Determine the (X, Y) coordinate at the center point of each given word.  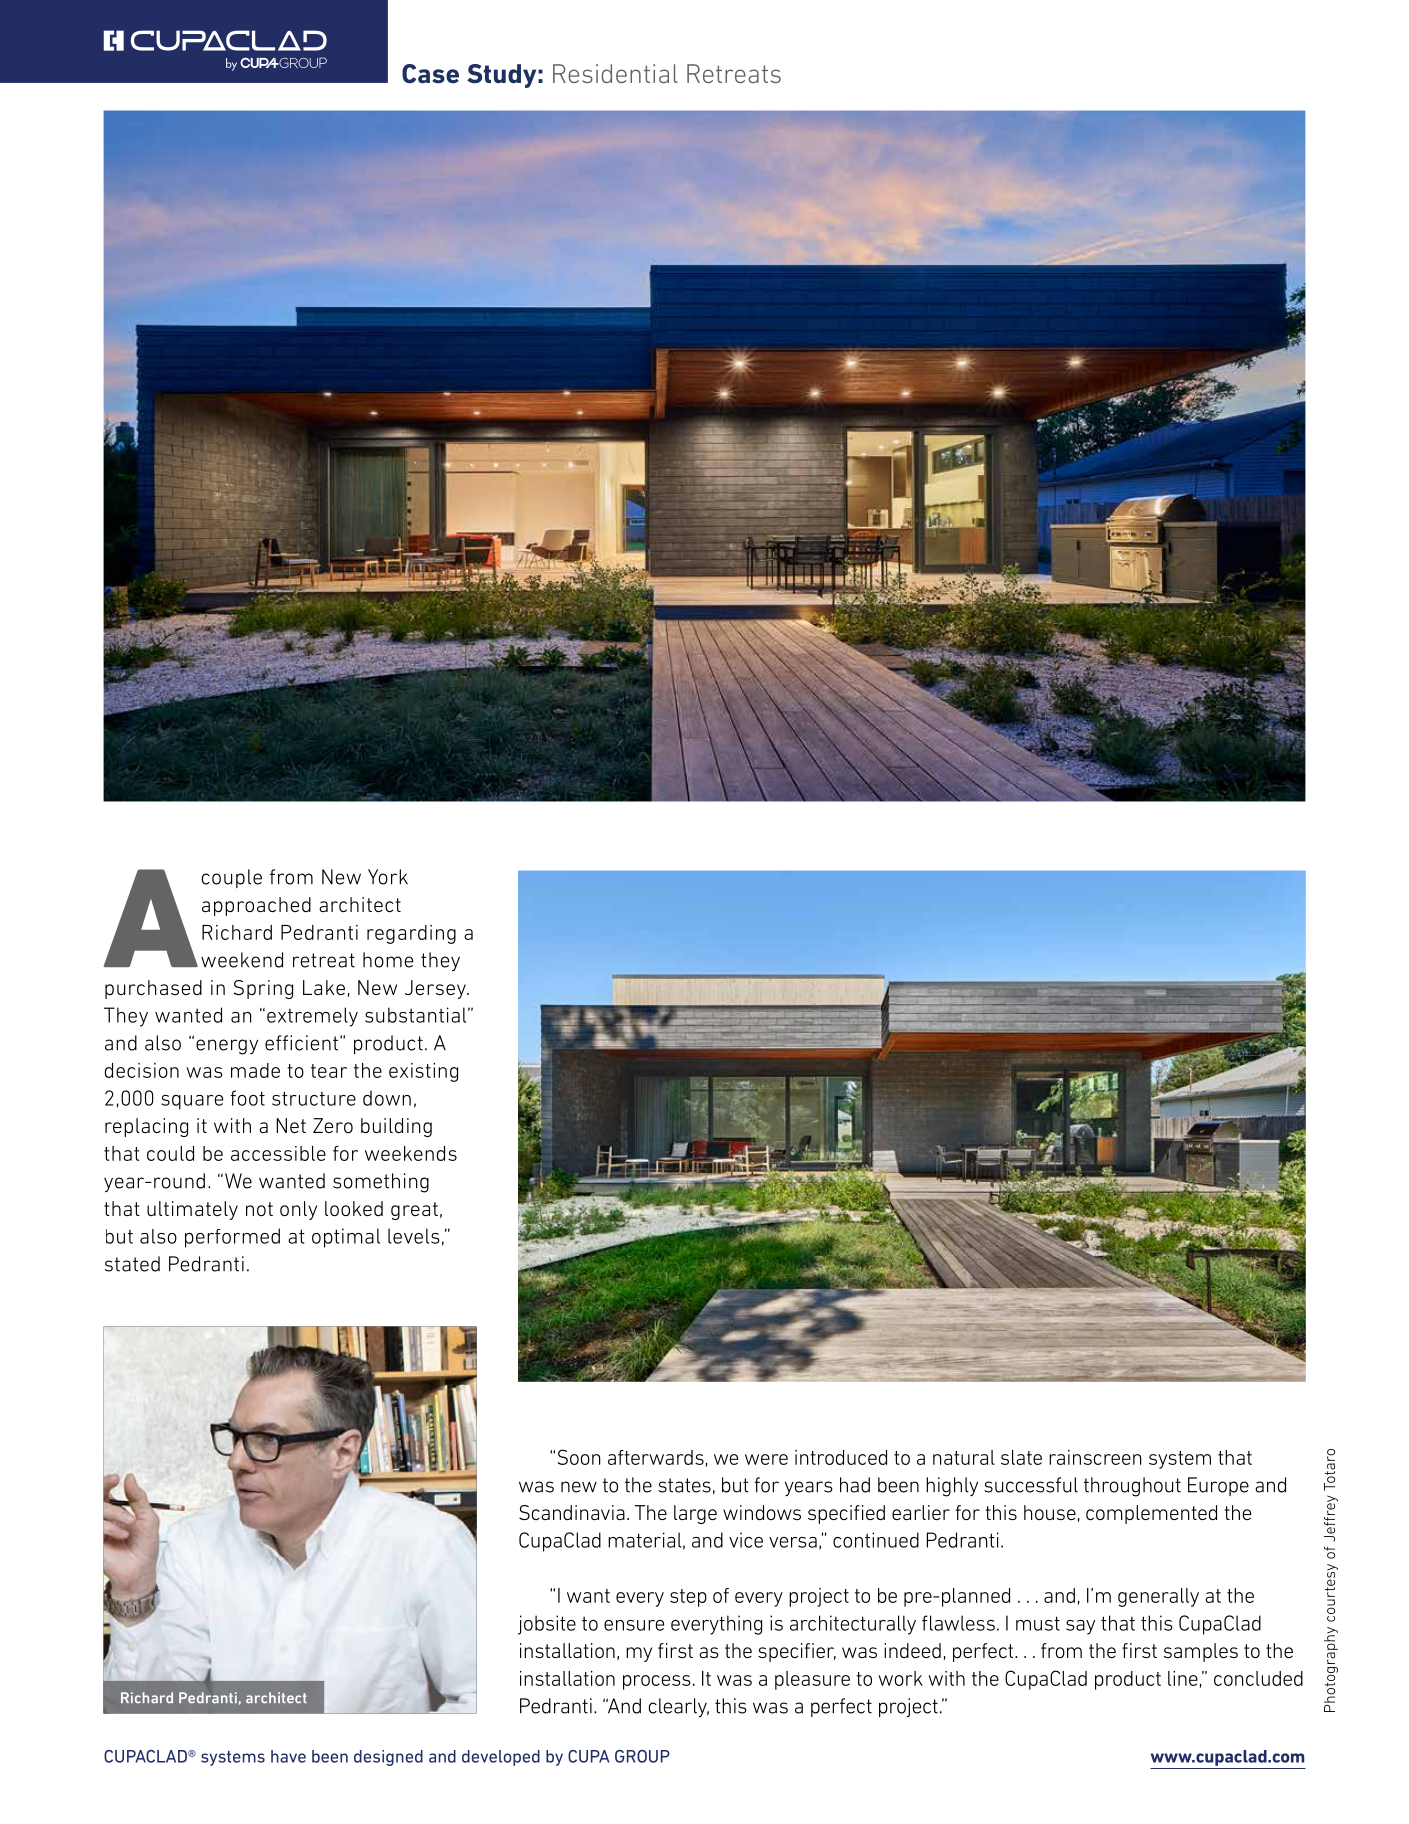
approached (256, 906)
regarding (411, 934)
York (388, 877)
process (657, 1682)
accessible (278, 1153)
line (1183, 1678)
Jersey (436, 989)
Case (430, 74)
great (414, 1211)
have (288, 1756)
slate (1021, 1457)
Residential (615, 73)
